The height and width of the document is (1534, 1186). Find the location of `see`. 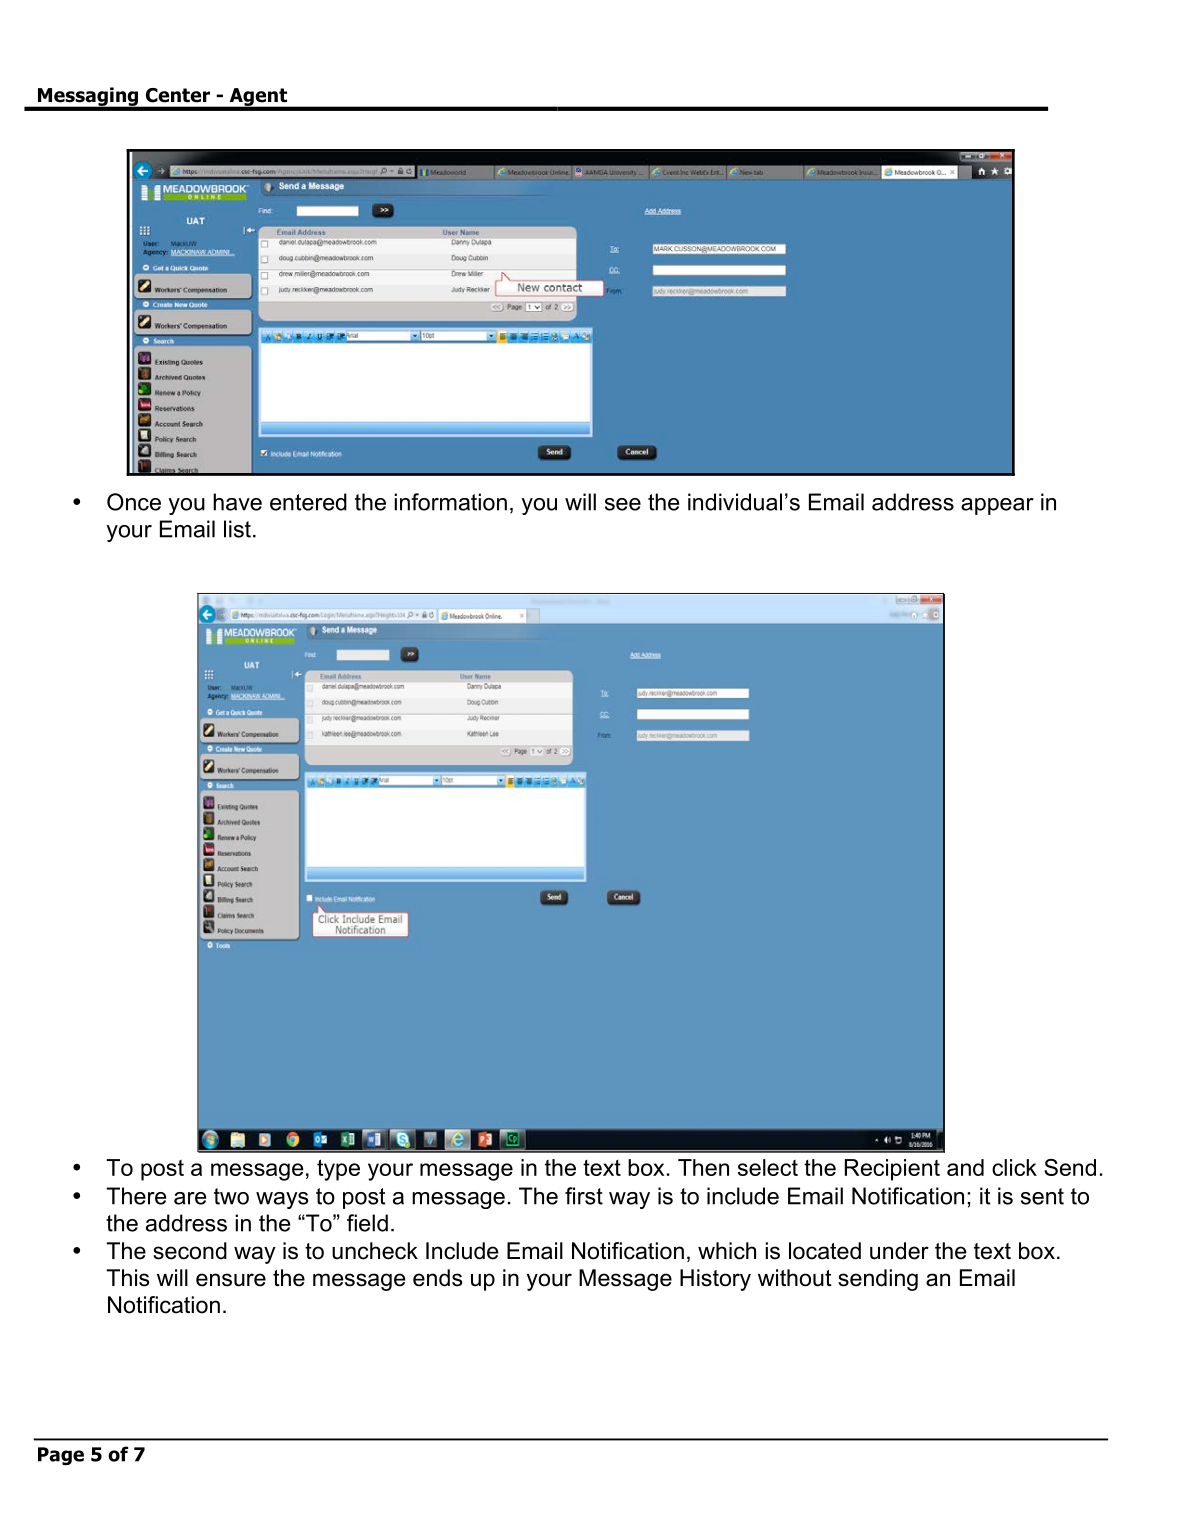

see is located at coordinates (623, 504).
